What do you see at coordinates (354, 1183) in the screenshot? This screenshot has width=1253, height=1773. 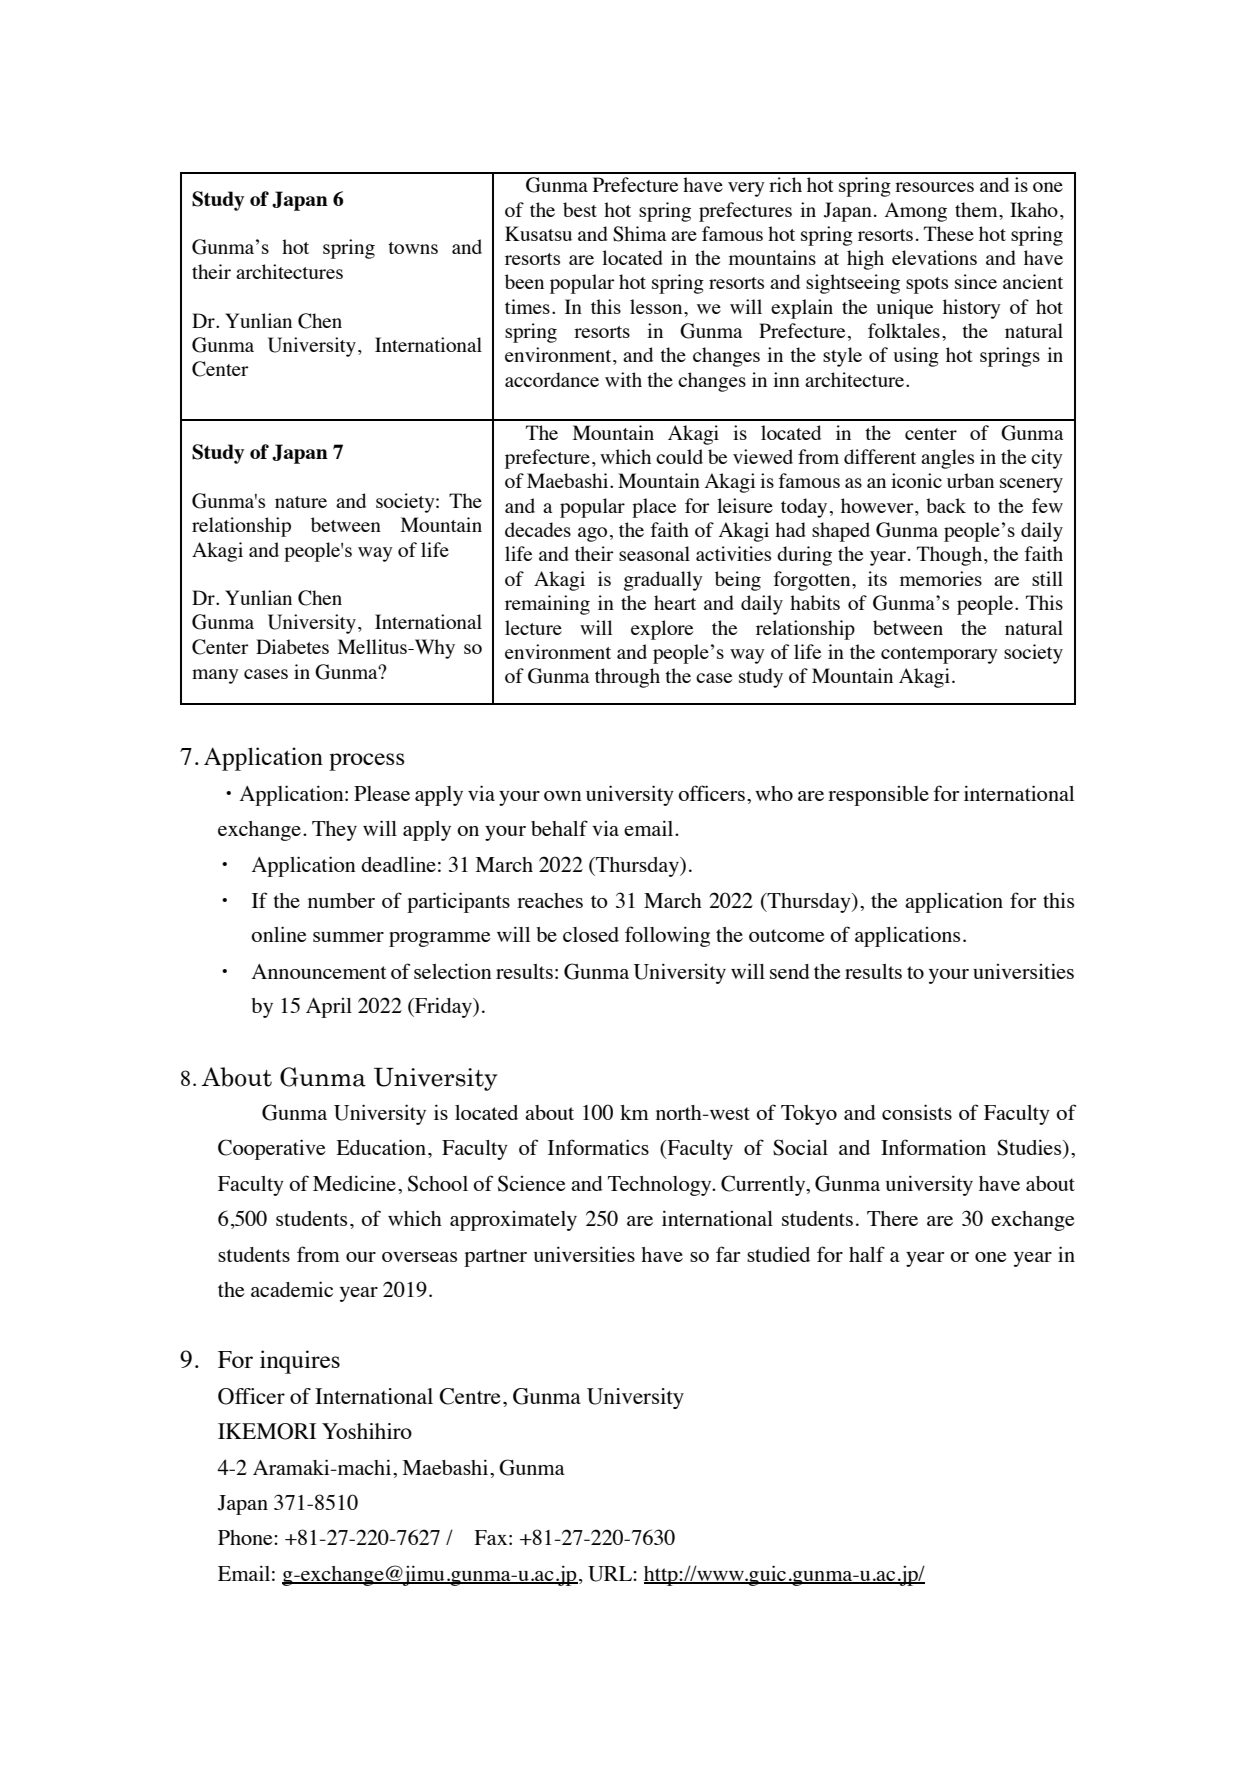 I see `Medicine` at bounding box center [354, 1183].
